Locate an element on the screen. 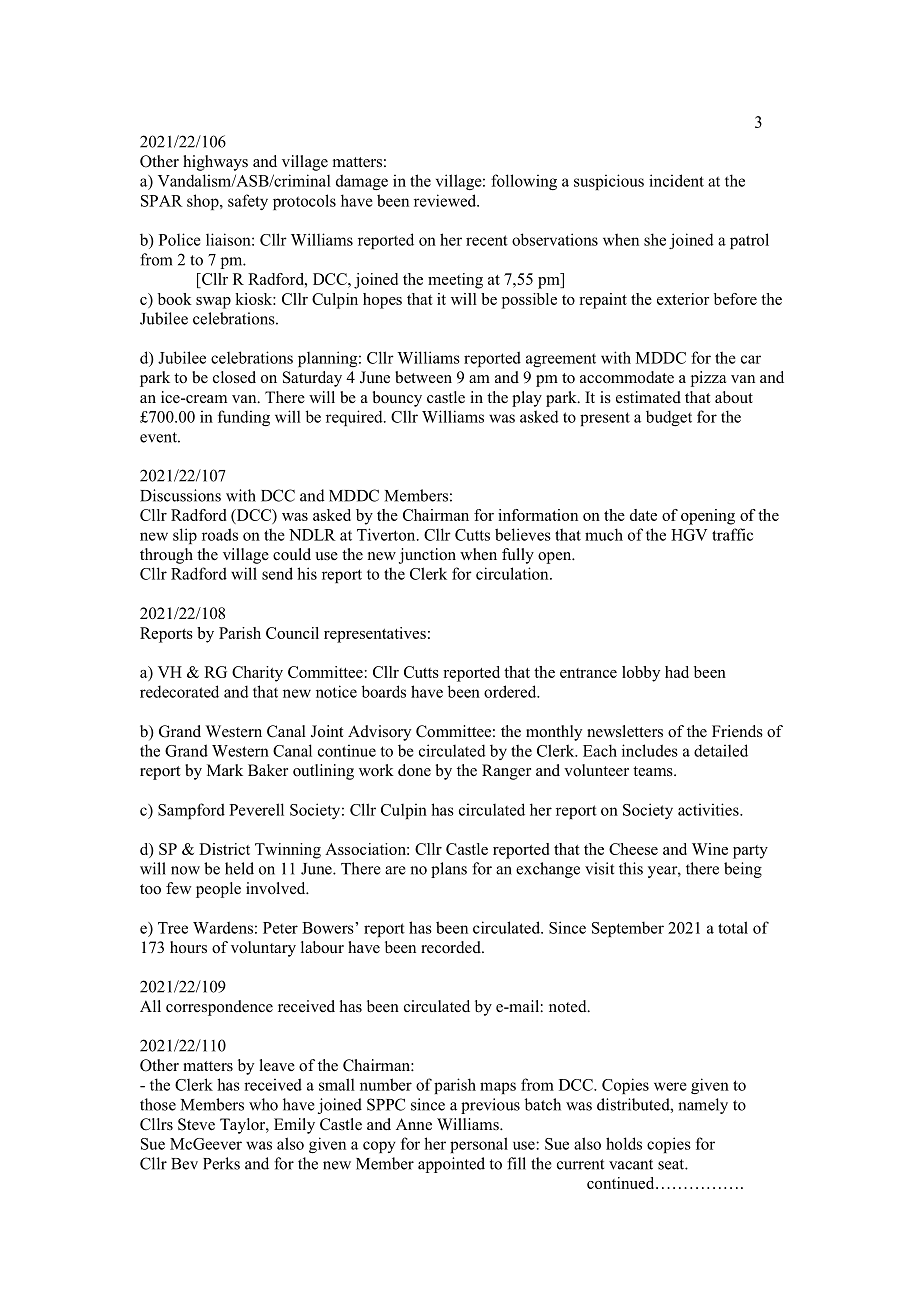  had is located at coordinates (677, 672).
